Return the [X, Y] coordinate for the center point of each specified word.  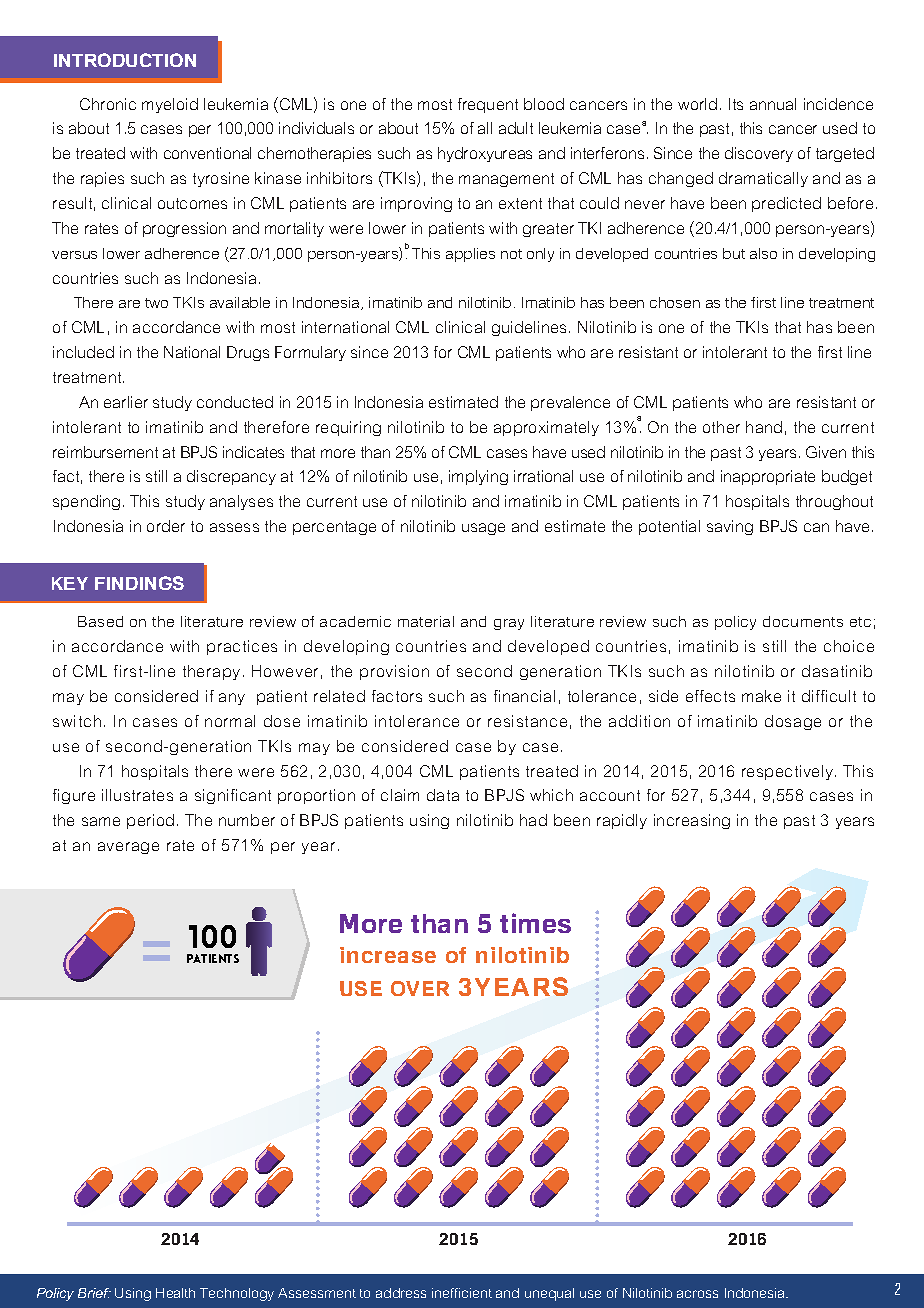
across [697, 1294]
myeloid [170, 105]
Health [175, 1293]
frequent [488, 105]
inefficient [462, 1293]
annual [773, 104]
